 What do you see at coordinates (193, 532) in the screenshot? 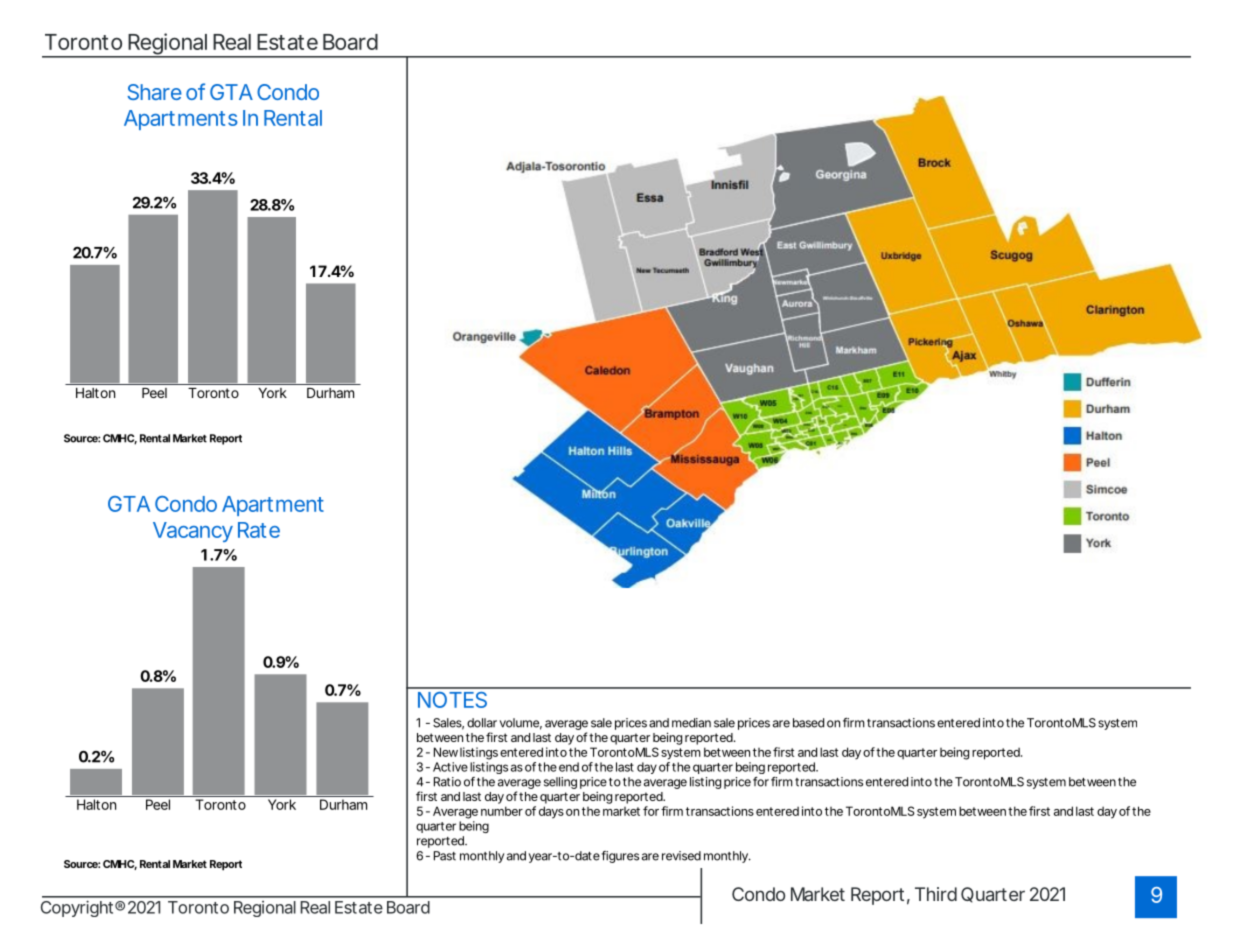
I see `Vacancy` at bounding box center [193, 532].
